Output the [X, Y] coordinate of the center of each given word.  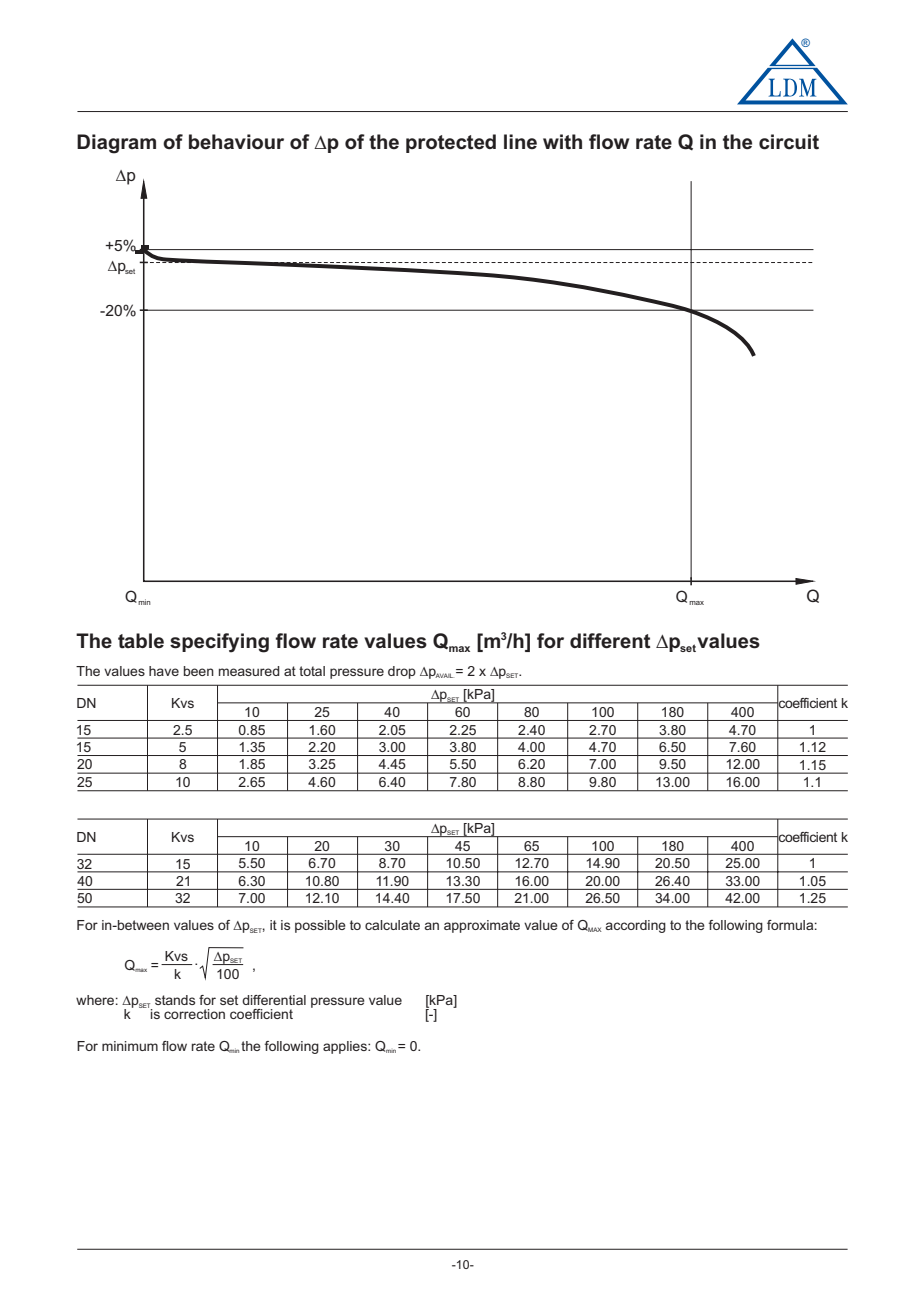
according [635, 926]
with [562, 142]
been [199, 671]
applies [346, 1047]
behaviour [236, 142]
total [312, 671]
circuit [789, 142]
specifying [219, 643]
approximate [482, 926]
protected [451, 143]
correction [194, 1014]
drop [402, 672]
